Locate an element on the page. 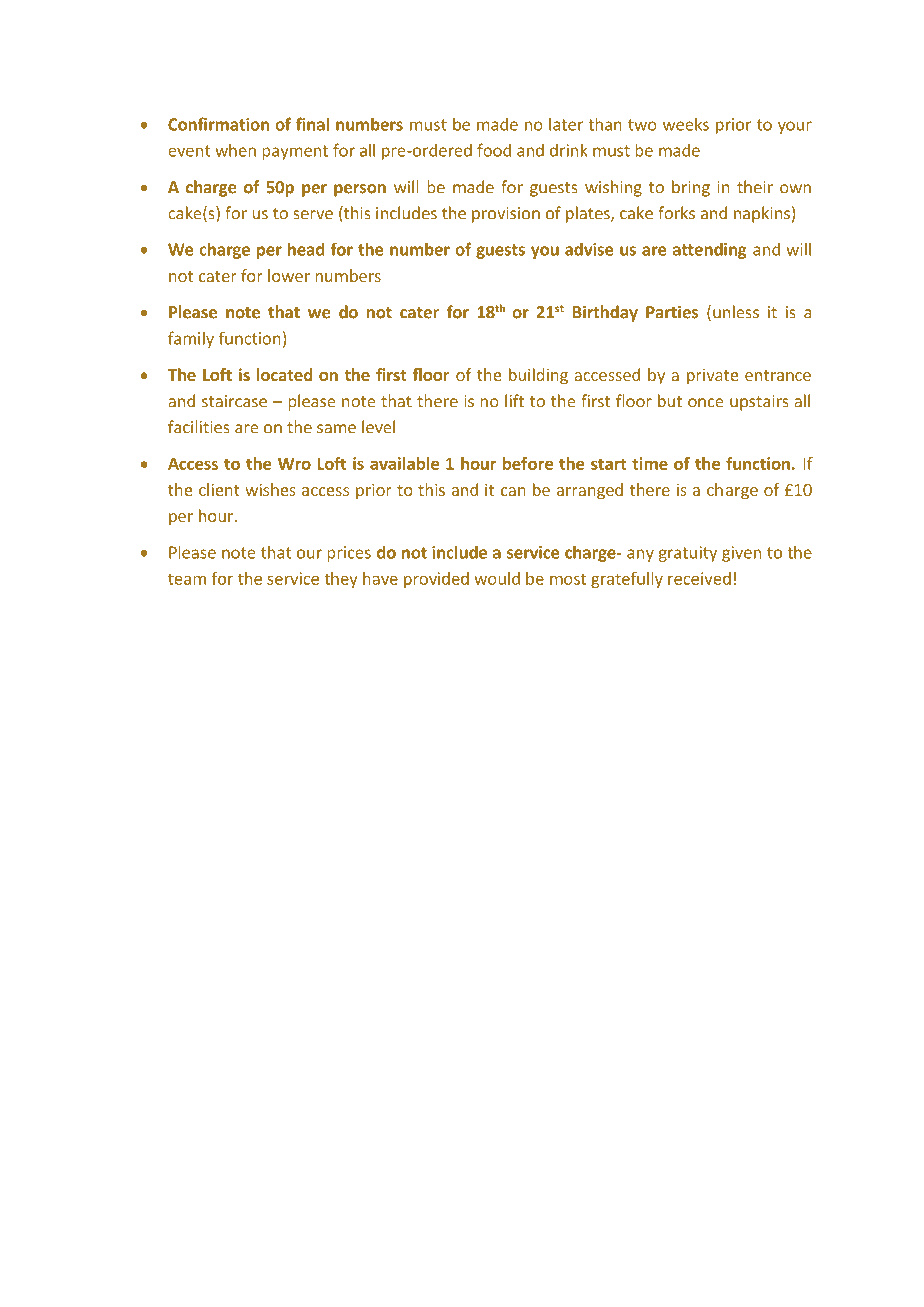  when is located at coordinates (235, 150).
